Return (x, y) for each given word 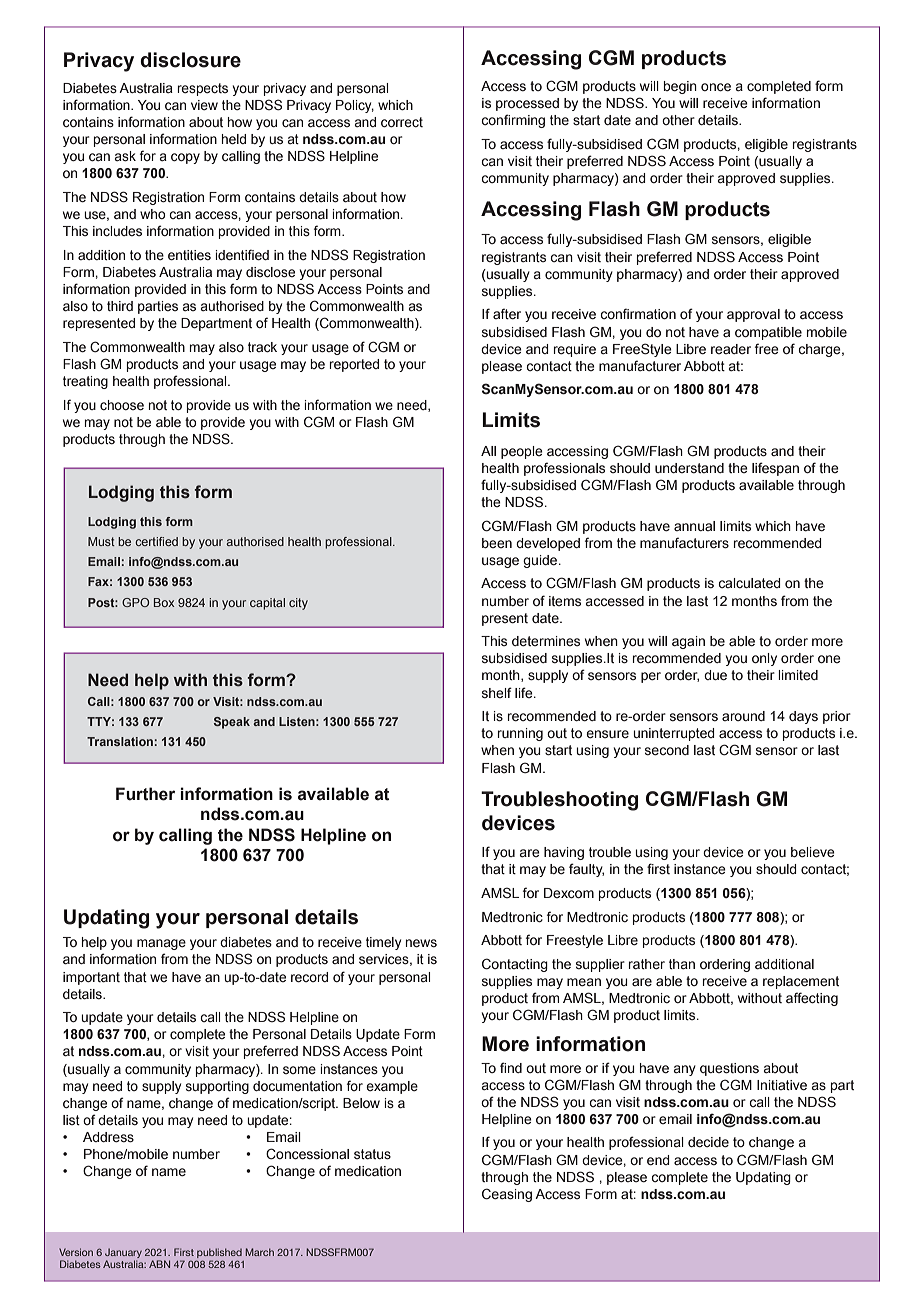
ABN (159, 1264)
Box (164, 602)
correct (402, 122)
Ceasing (507, 1195)
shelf (497, 692)
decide (708, 1142)
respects (202, 89)
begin (680, 87)
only (764, 659)
